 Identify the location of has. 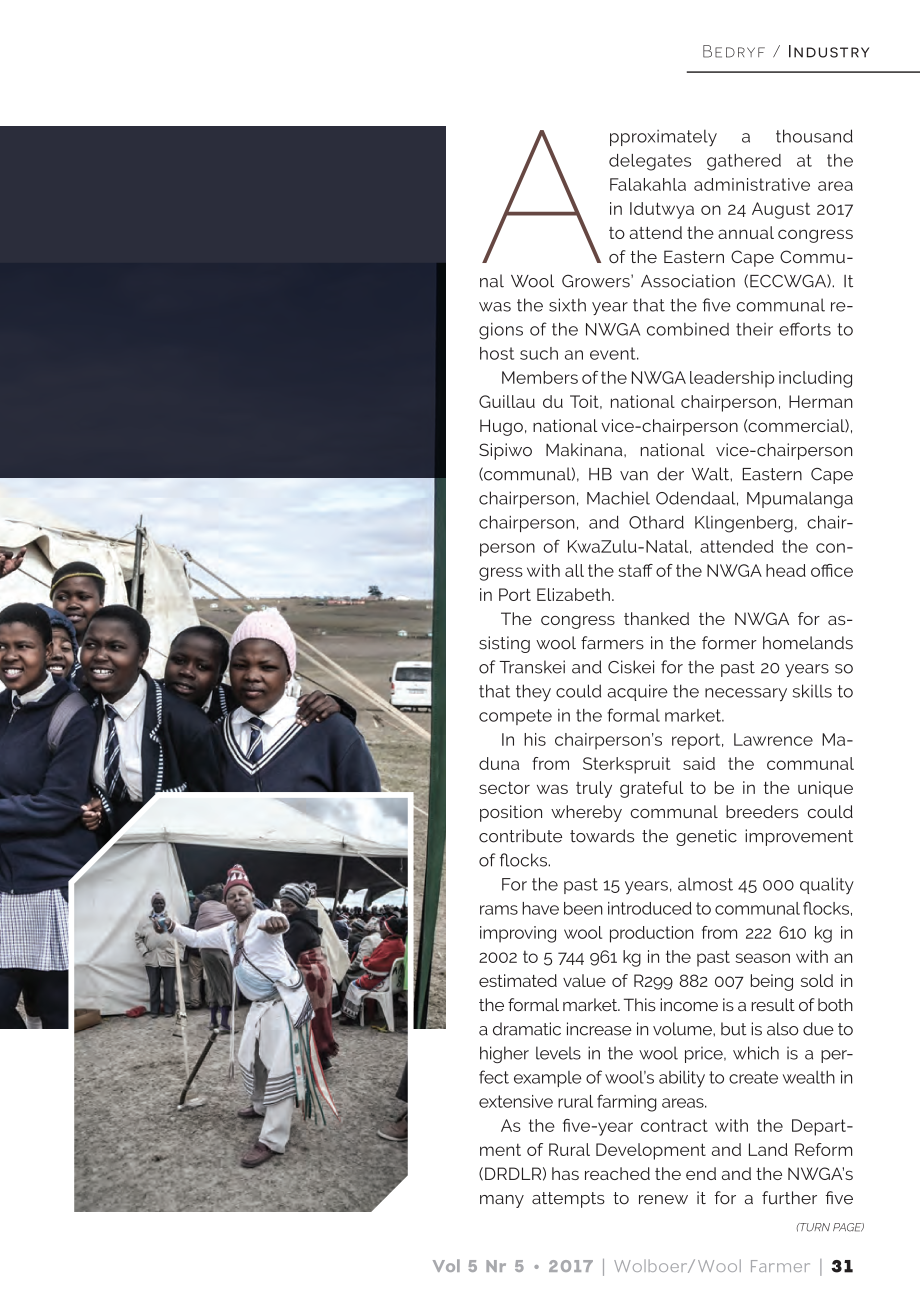
(565, 1173).
